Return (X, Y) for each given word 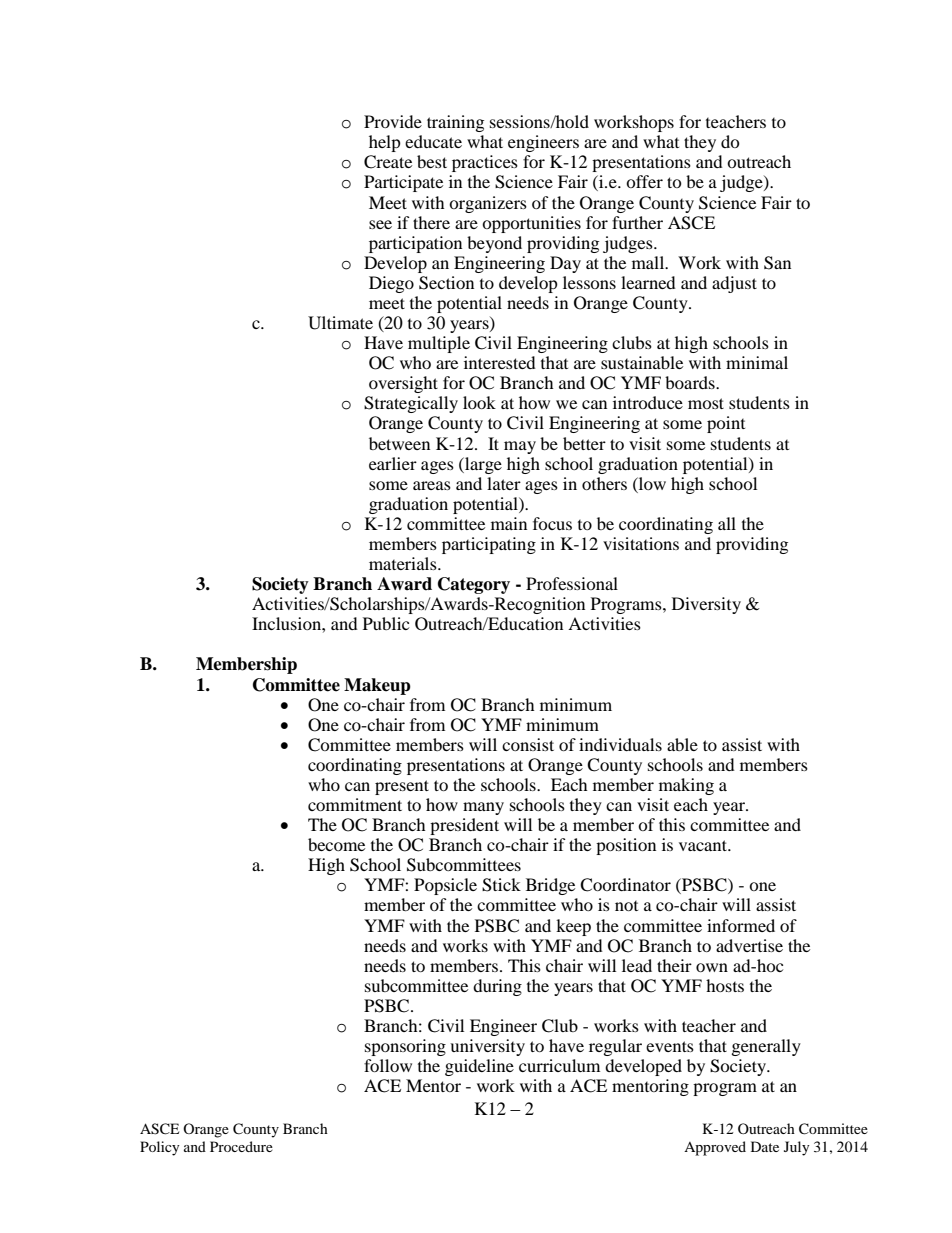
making (686, 786)
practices (485, 163)
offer (644, 181)
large (482, 465)
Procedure (241, 1146)
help (385, 143)
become (336, 844)
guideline (479, 1067)
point (726, 424)
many (483, 808)
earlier (393, 463)
